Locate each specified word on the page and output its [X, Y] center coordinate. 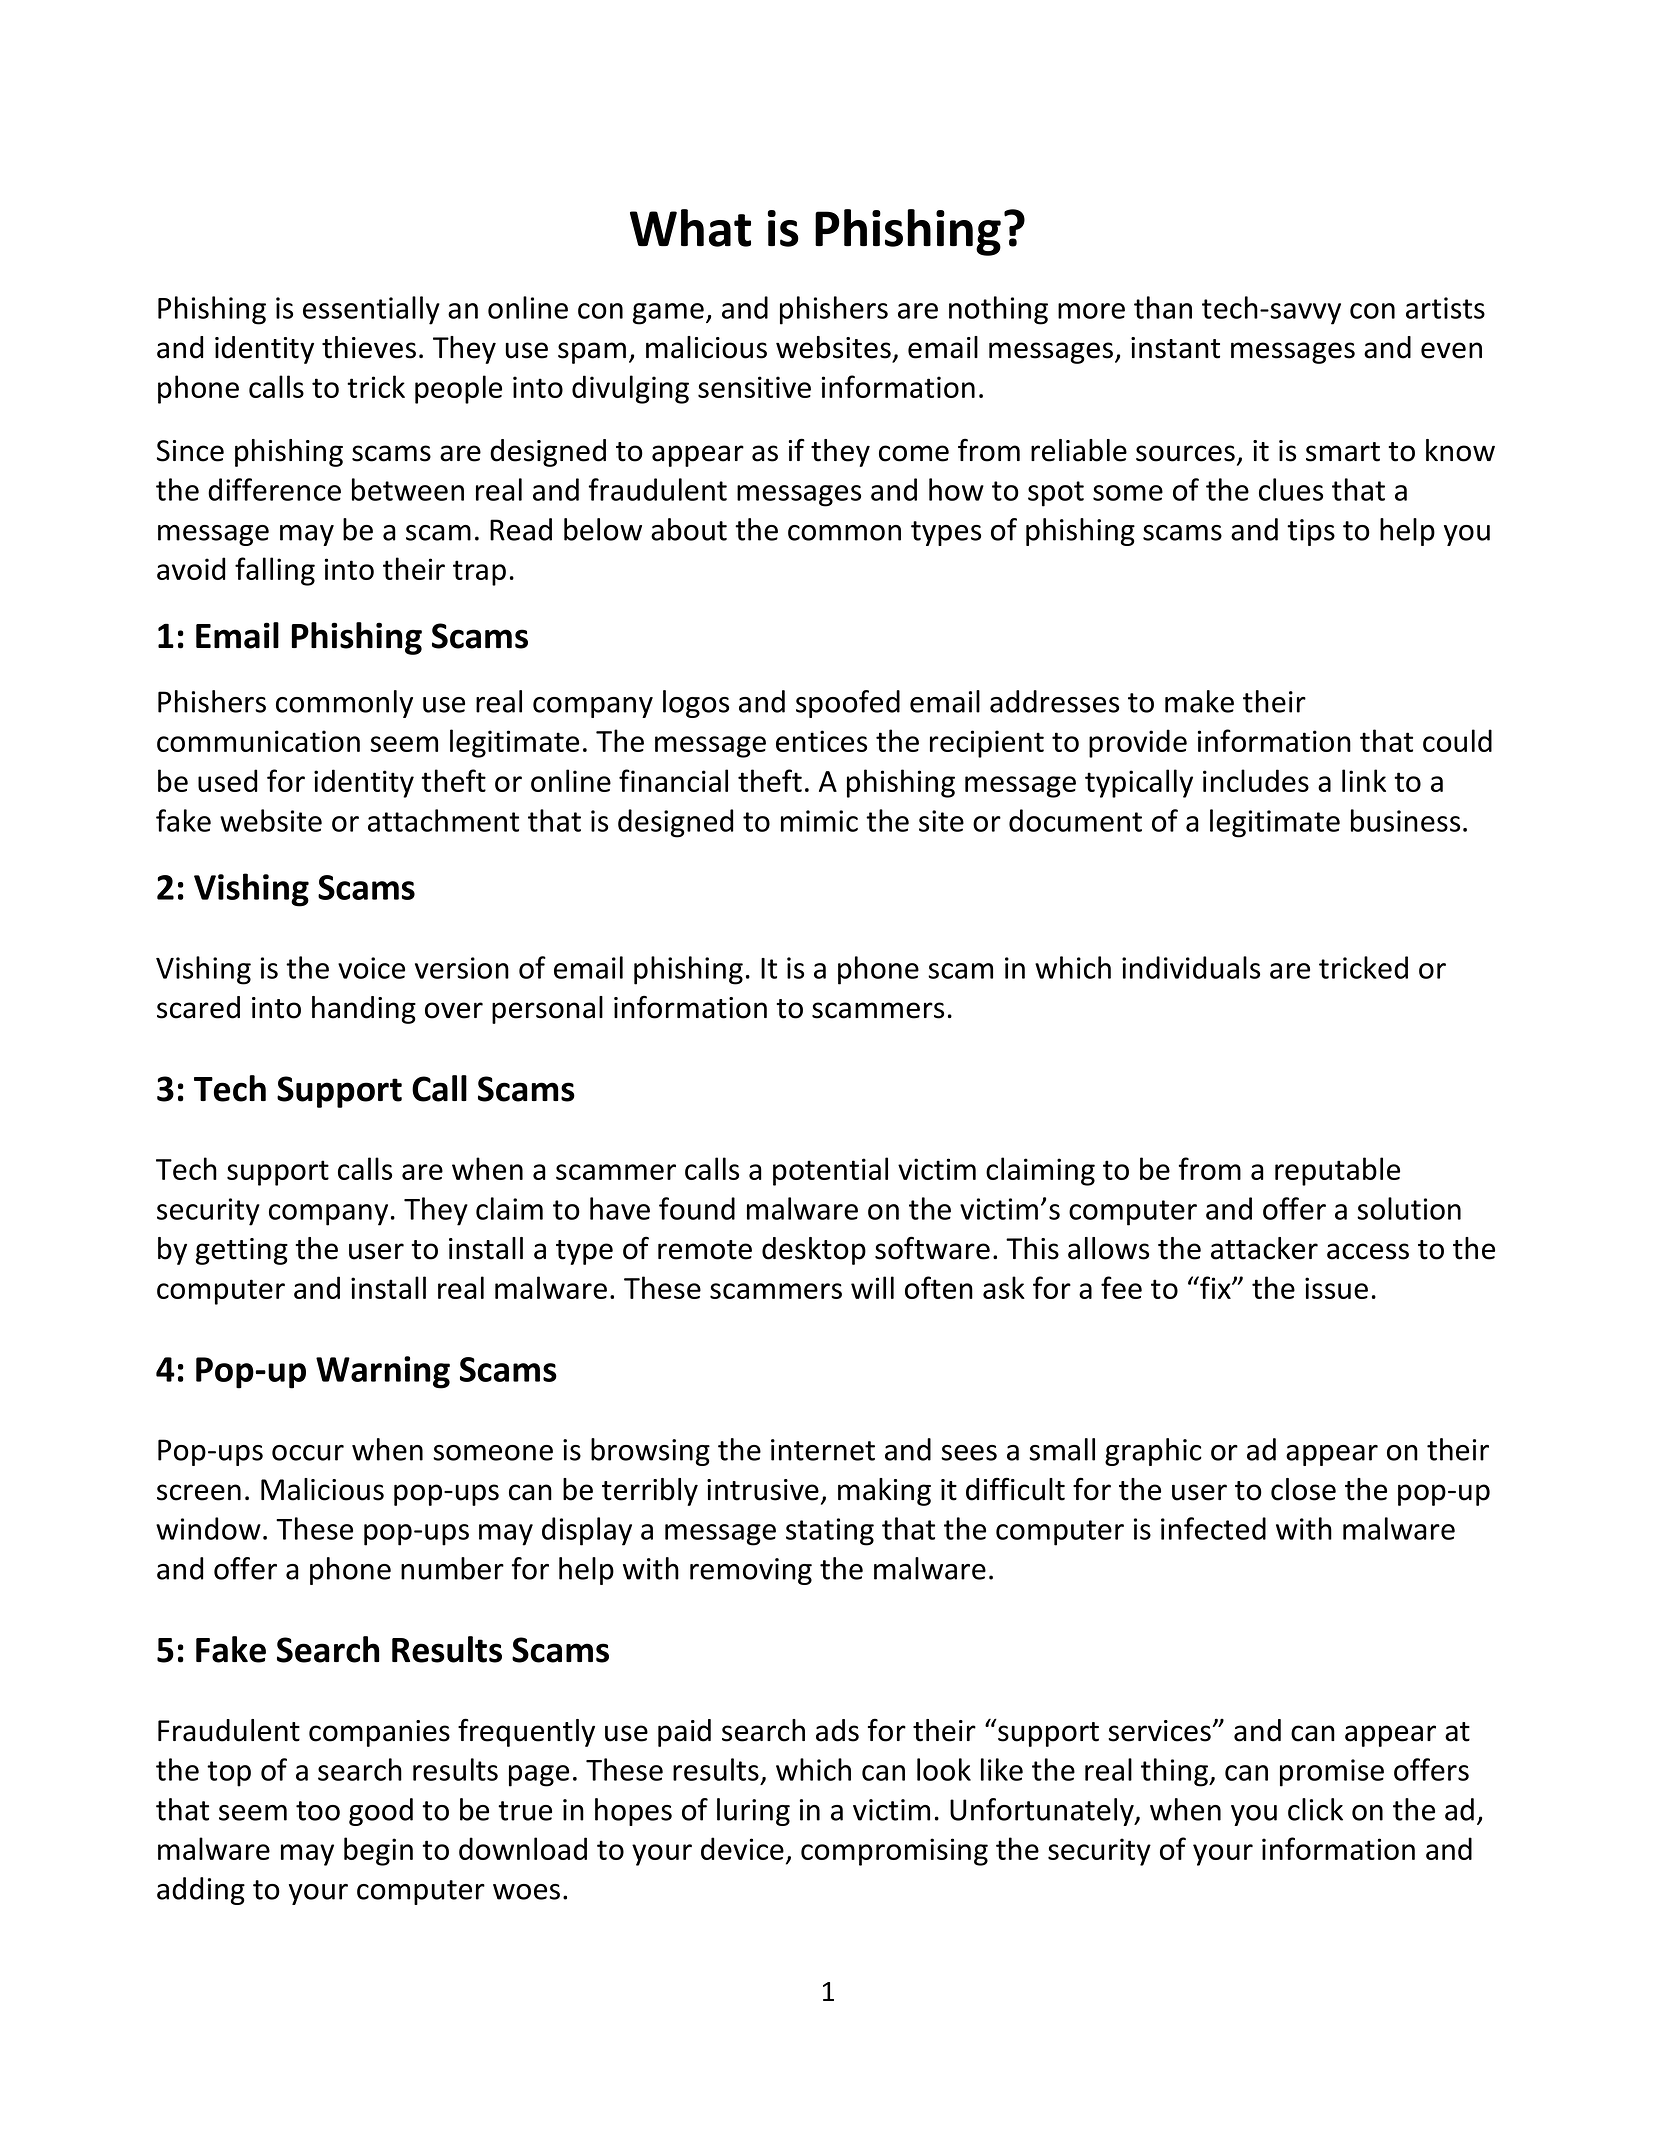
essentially [371, 310]
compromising [894, 1852]
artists [1445, 308]
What [690, 228]
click [1315, 1809]
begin [378, 1851]
